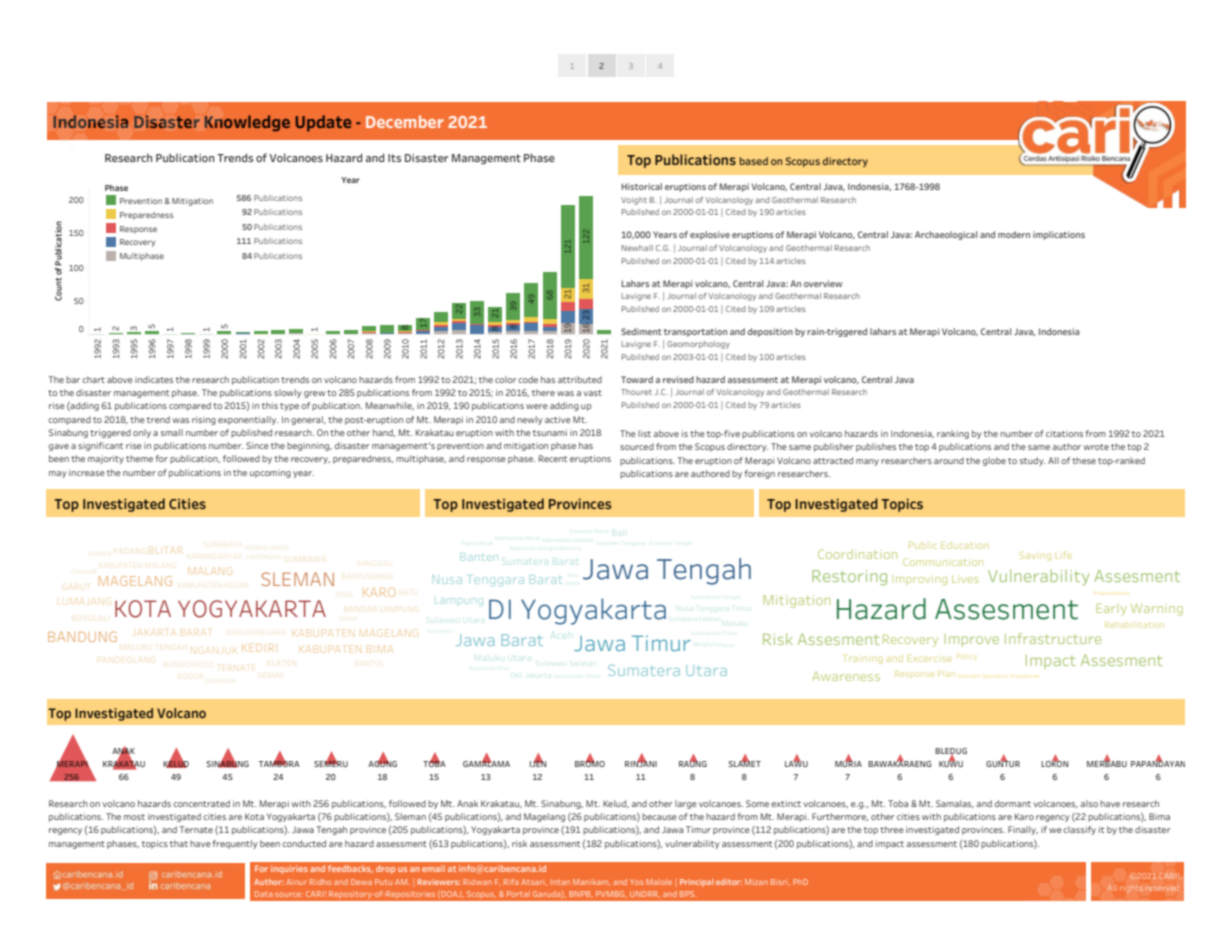  I want to click on Infrastructure, so click(1053, 638).
